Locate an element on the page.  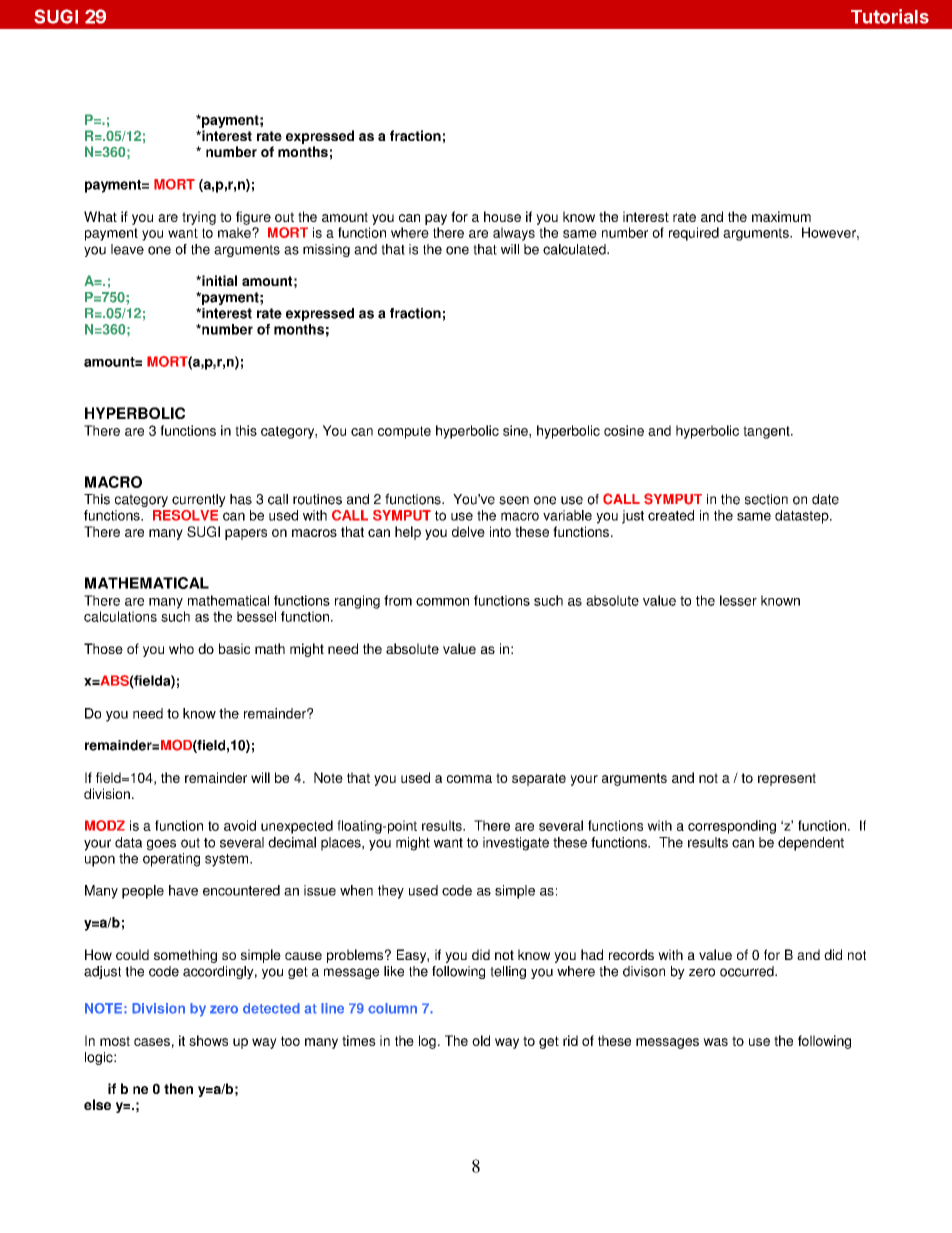
was is located at coordinates (715, 1042).
